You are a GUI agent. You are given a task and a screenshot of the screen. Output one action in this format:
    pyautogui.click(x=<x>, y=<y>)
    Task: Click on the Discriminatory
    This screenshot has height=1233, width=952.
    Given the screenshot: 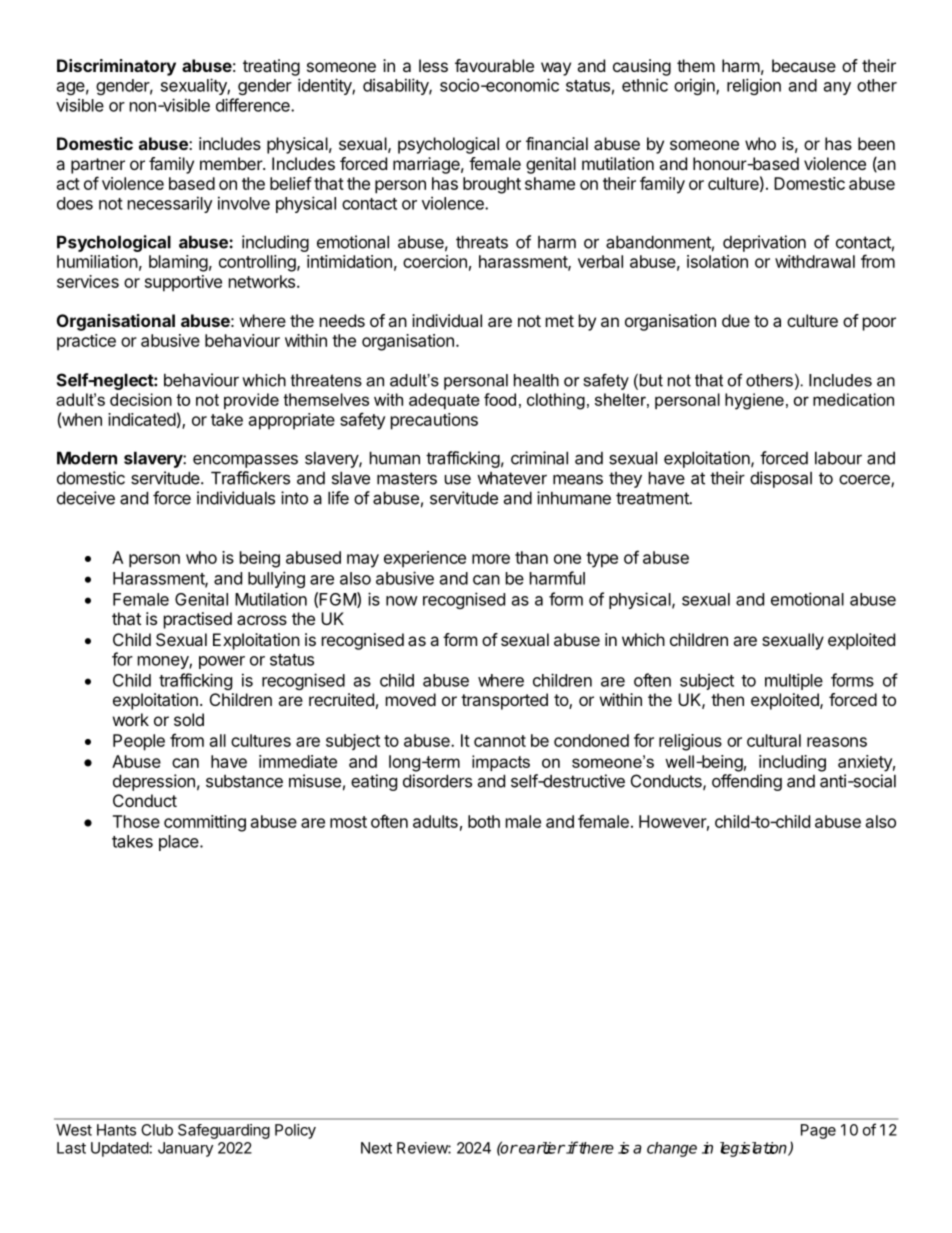 What is the action you would take?
    pyautogui.click(x=116, y=67)
